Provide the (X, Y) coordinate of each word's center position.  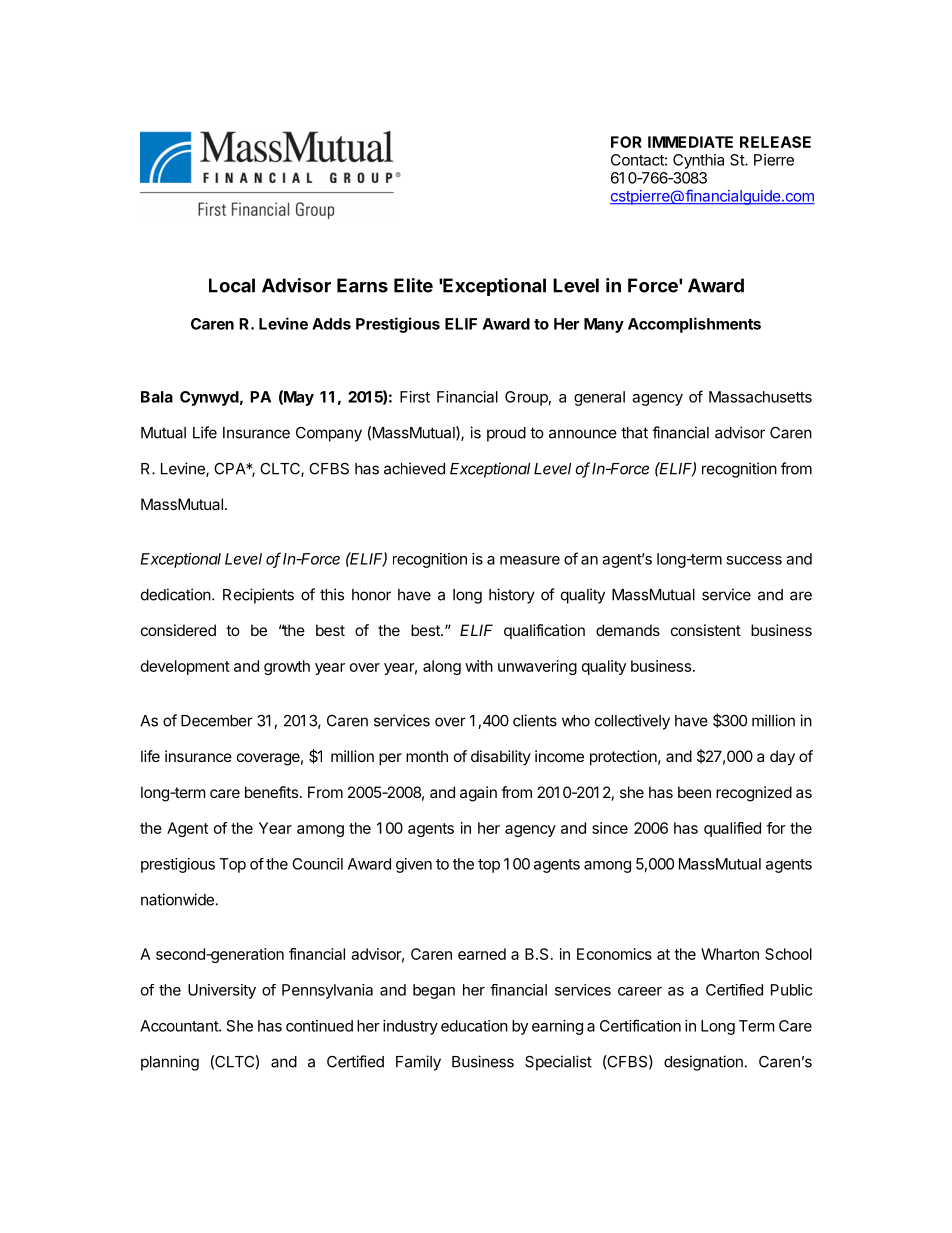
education (474, 1026)
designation (703, 1063)
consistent (706, 630)
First (415, 397)
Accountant (180, 1026)
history (512, 596)
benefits (271, 792)
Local (232, 285)
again (478, 794)
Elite (413, 285)
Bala (157, 397)
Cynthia (698, 161)
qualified (732, 829)
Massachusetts (760, 397)
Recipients (258, 596)
